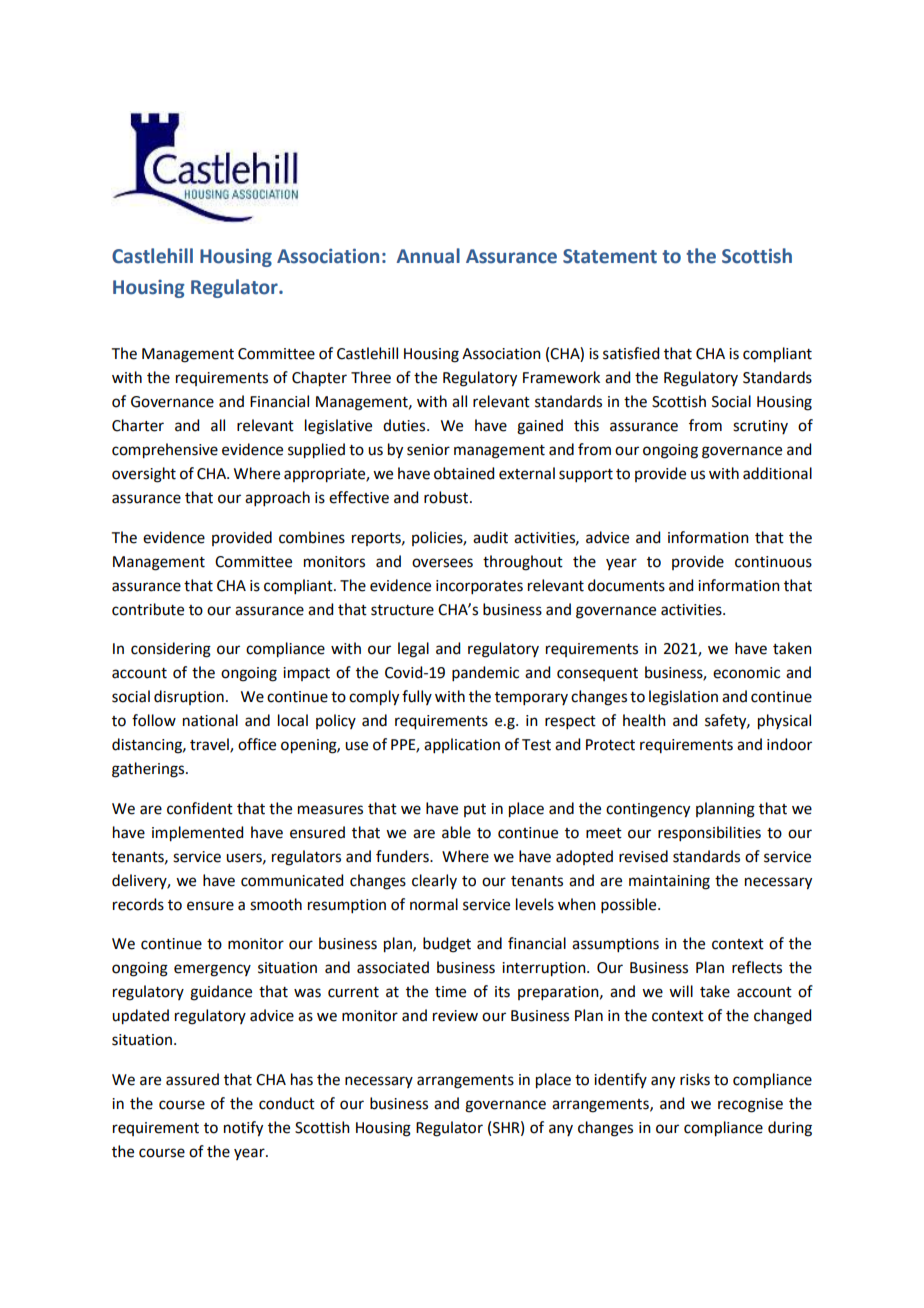  Describe the element at coordinates (669, 882) in the screenshot. I see `maintaining` at that location.
